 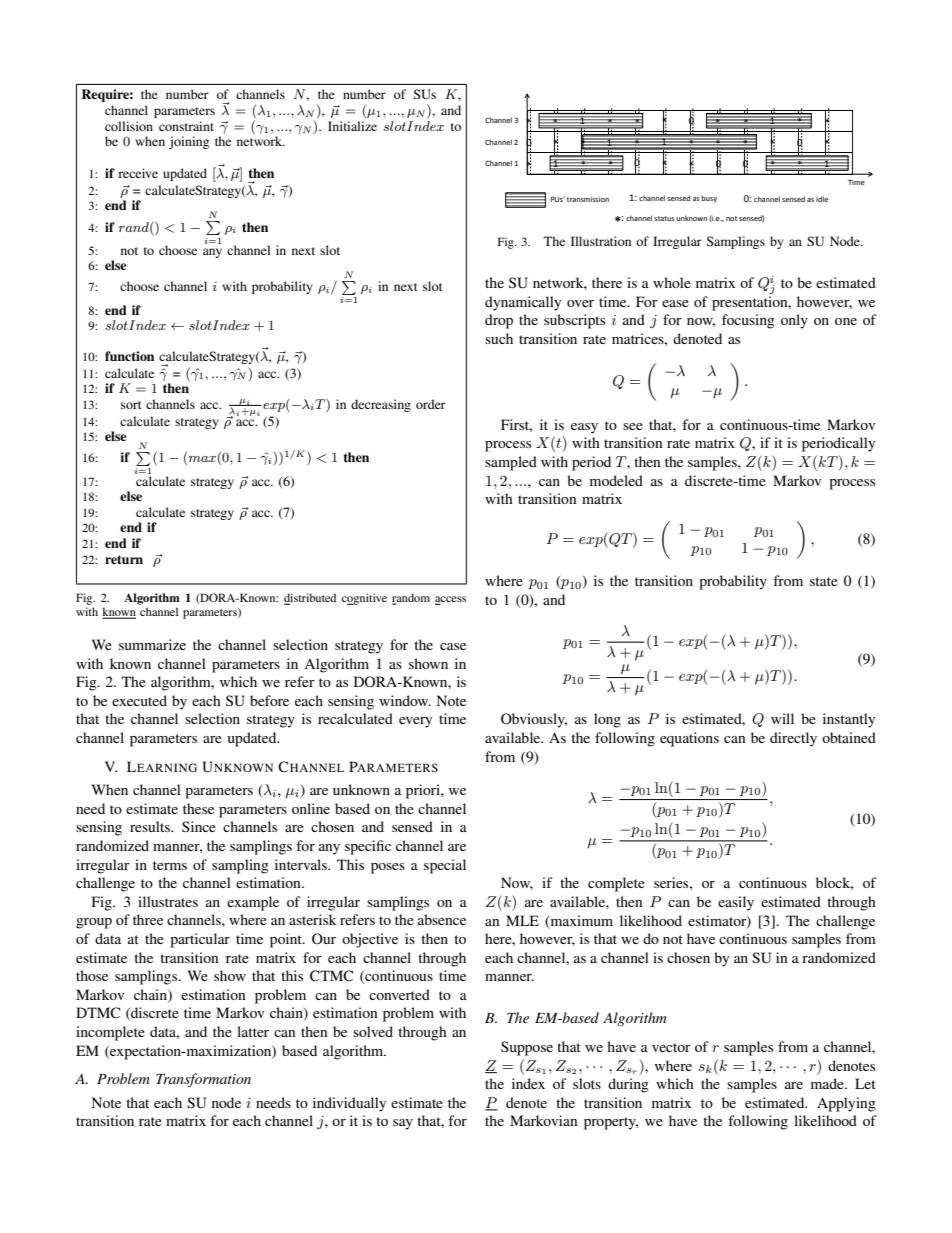 I want to click on summarize, so click(x=152, y=644).
